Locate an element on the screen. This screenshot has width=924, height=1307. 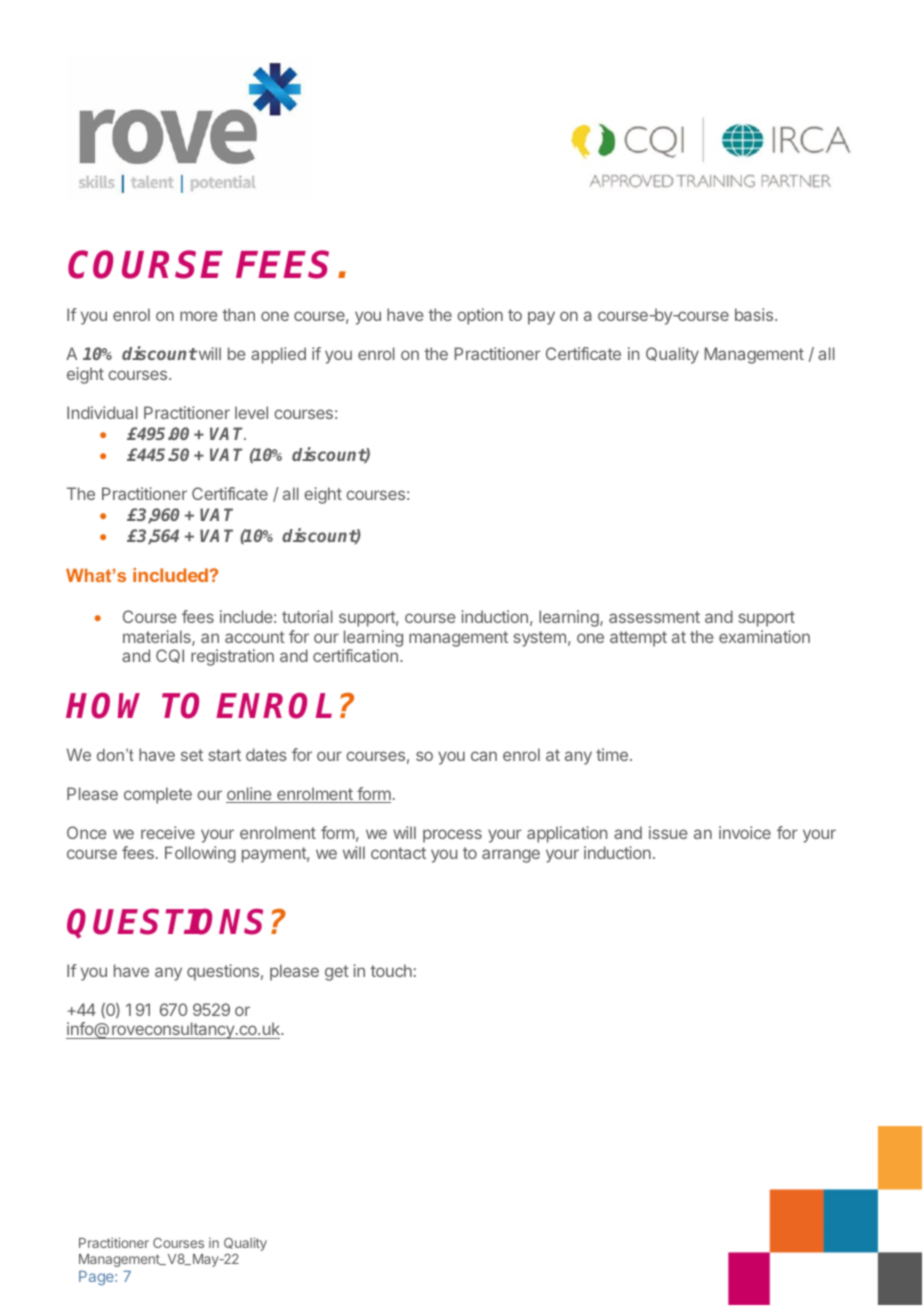
certification is located at coordinates (355, 655).
